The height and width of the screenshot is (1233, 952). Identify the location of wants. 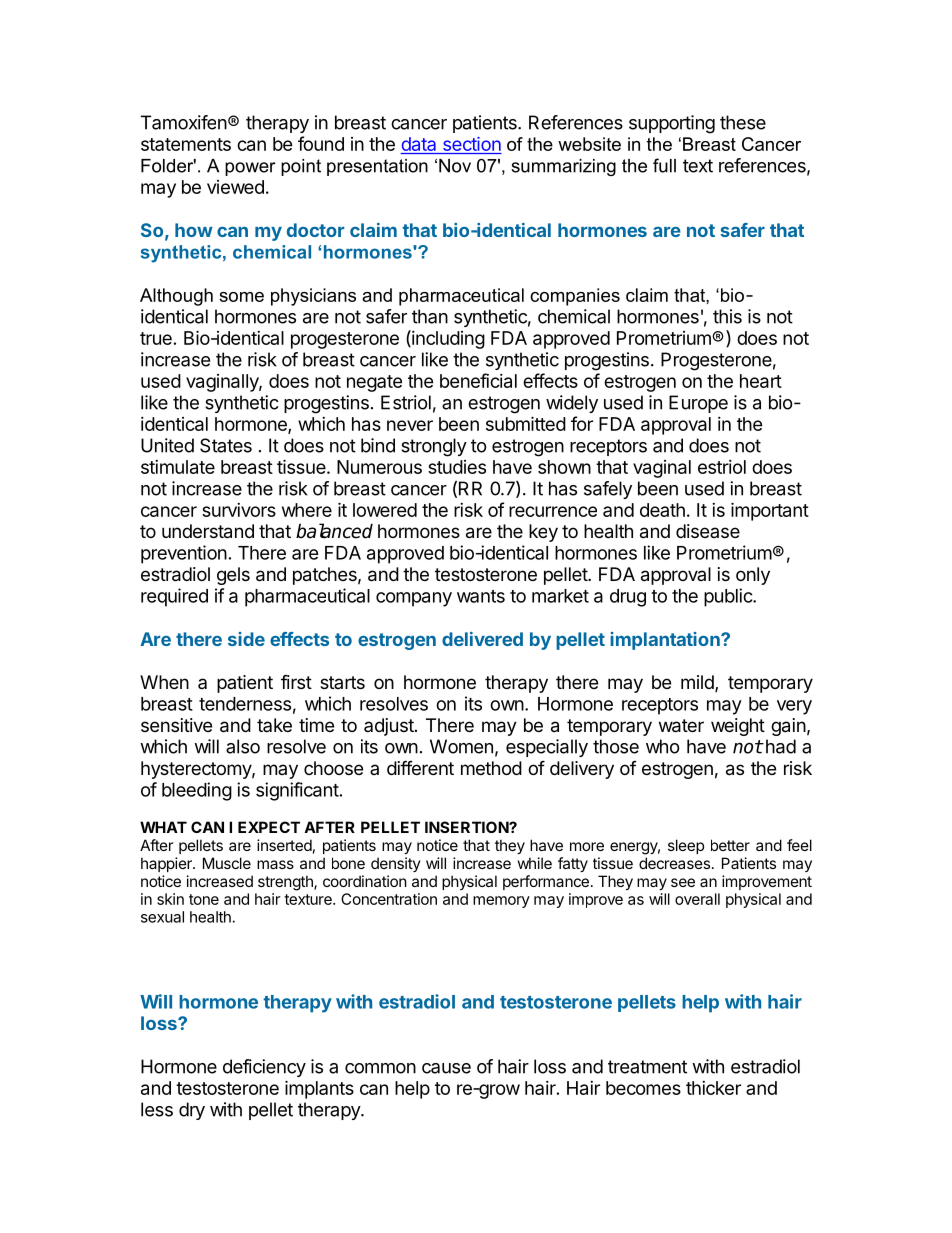
(481, 596).
